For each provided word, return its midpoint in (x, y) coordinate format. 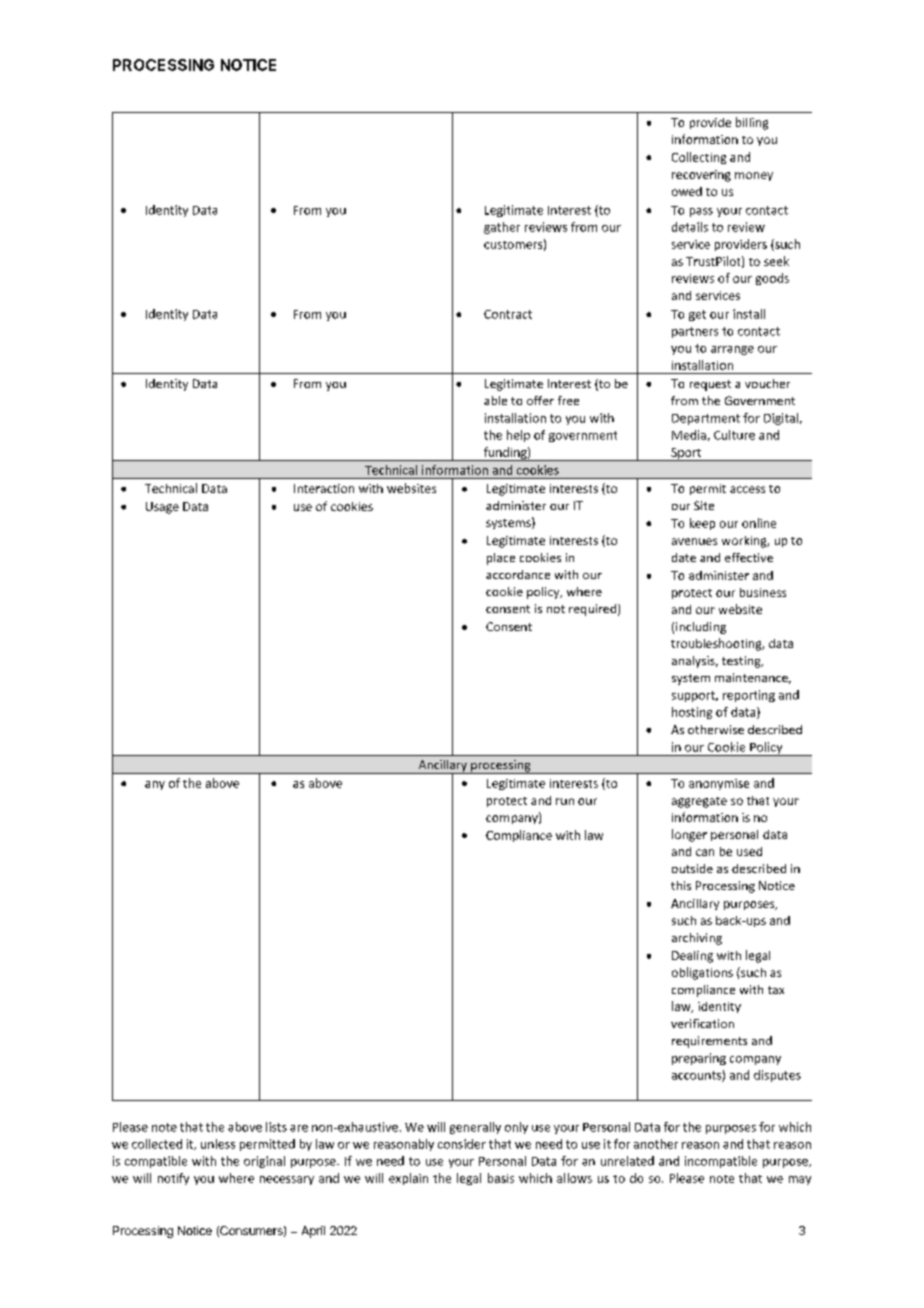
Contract (508, 314)
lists (276, 1127)
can (705, 852)
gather (502, 228)
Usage (162, 508)
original (264, 1162)
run (565, 801)
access (747, 489)
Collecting (699, 158)
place (501, 559)
